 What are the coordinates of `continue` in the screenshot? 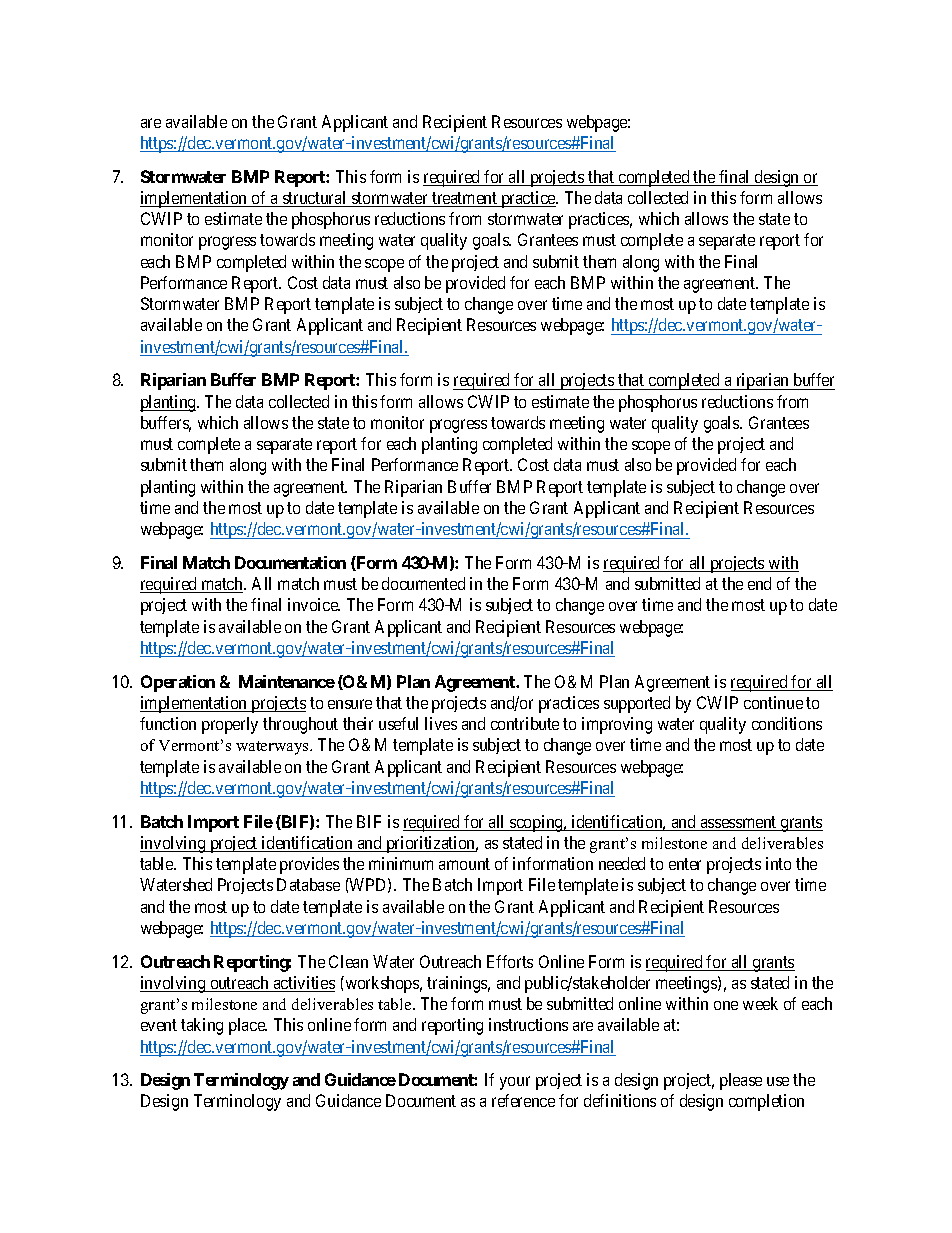 It's located at (773, 702).
